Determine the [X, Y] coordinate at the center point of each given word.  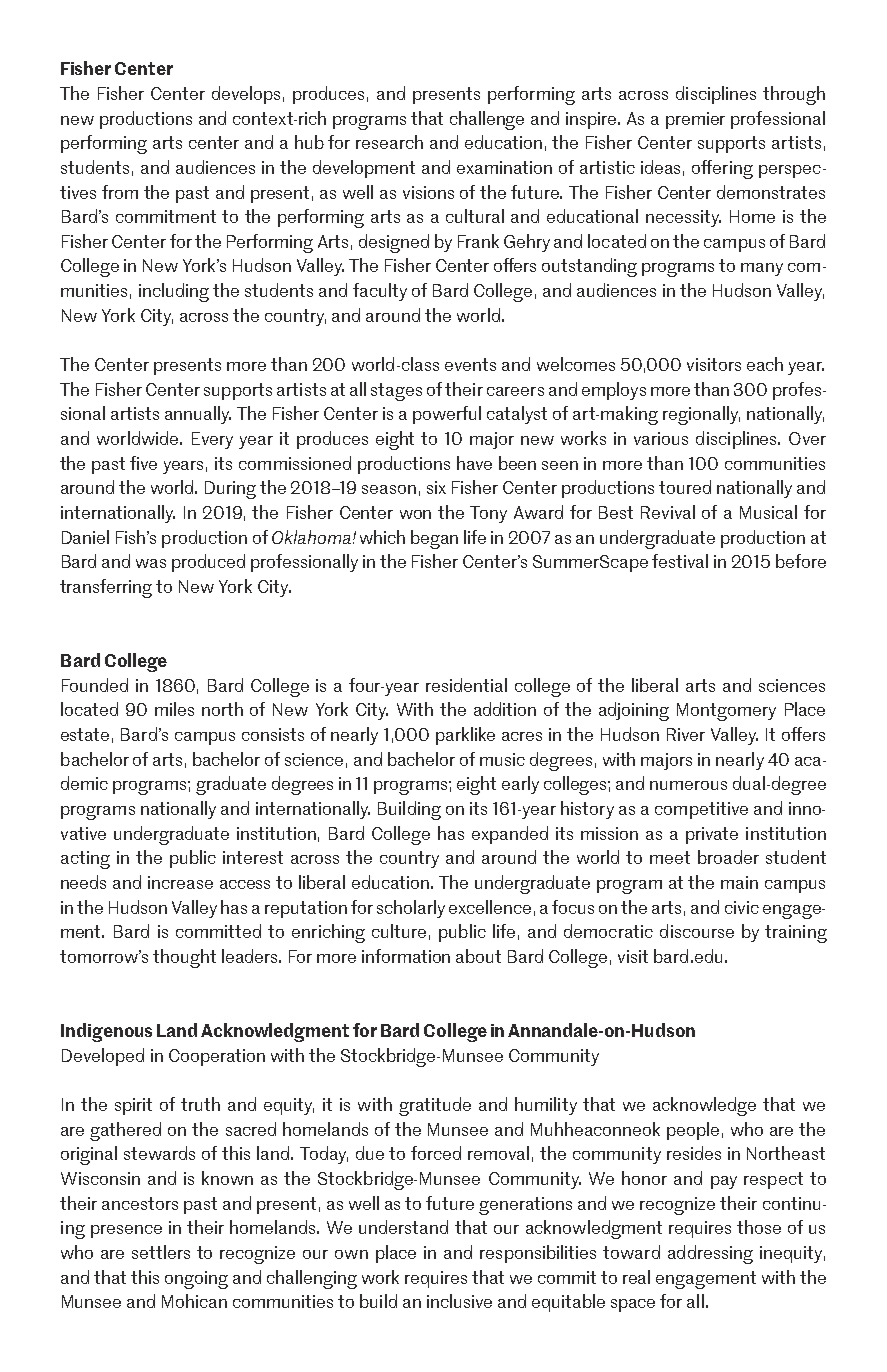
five [143, 463]
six [436, 487]
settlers [161, 1252]
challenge [487, 120]
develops [246, 95]
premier [695, 120]
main [739, 882]
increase [180, 882]
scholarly [411, 909]
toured [685, 487]
